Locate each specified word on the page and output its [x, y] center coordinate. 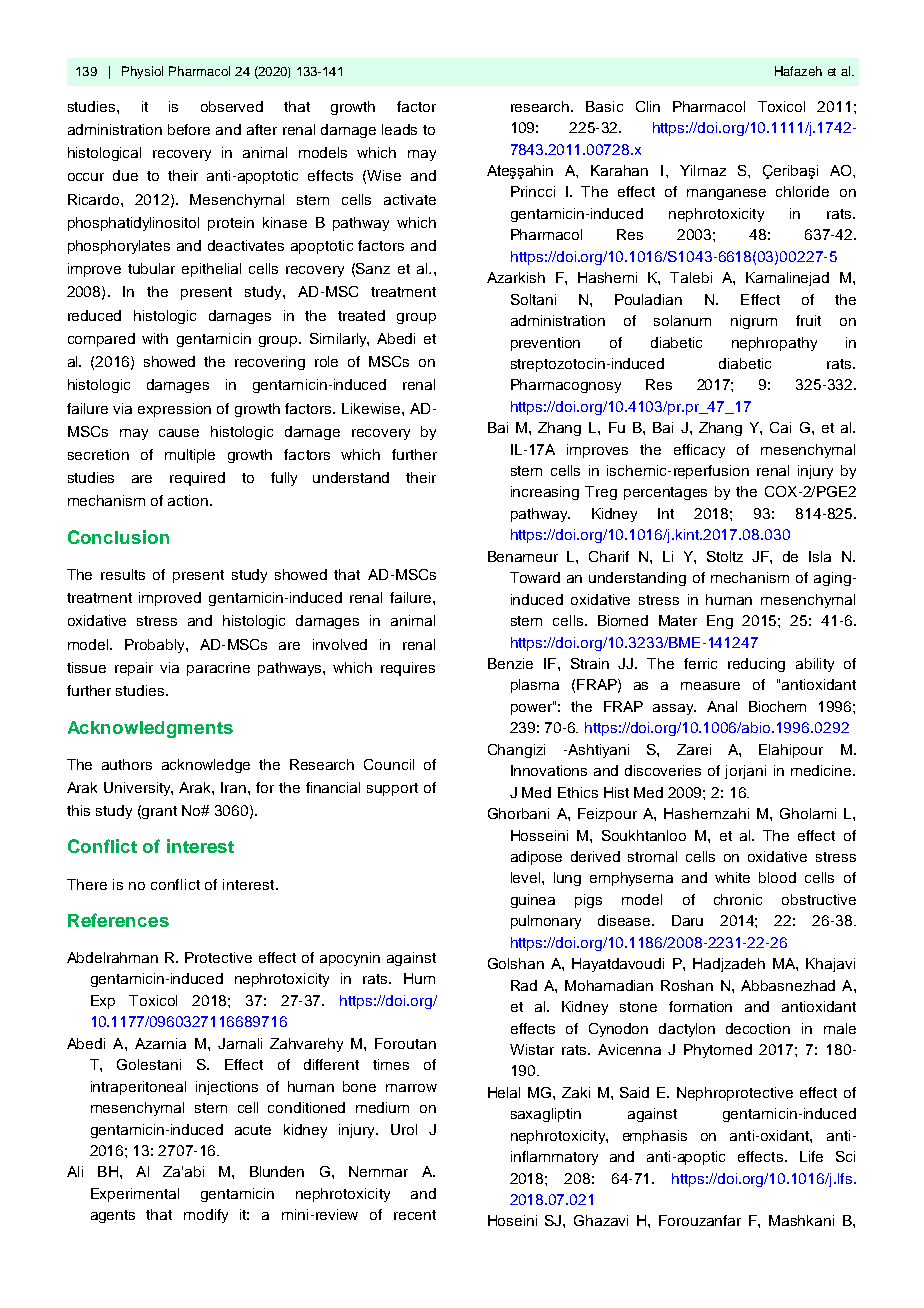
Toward [535, 577]
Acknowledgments [150, 729]
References [118, 920]
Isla [820, 556]
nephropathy [774, 344]
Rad [524, 985]
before [189, 129]
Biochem [777, 706]
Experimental [135, 1195]
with [155, 338]
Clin [648, 106]
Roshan [687, 985]
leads [399, 129]
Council [389, 764]
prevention [545, 344]
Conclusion [118, 537]
